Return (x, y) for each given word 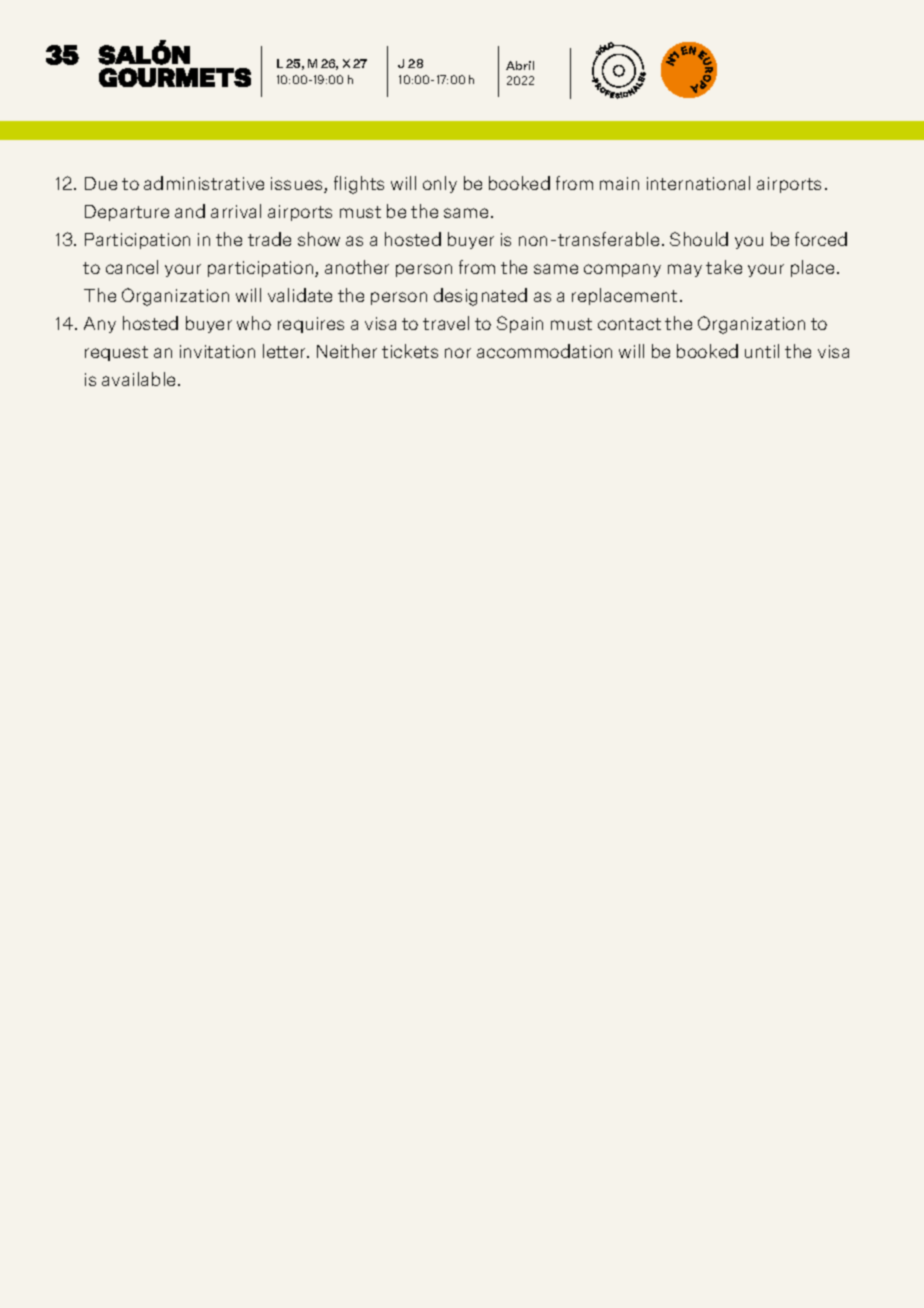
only (440, 184)
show (319, 239)
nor (458, 353)
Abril (520, 65)
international (698, 183)
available (138, 379)
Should (699, 239)
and (190, 211)
